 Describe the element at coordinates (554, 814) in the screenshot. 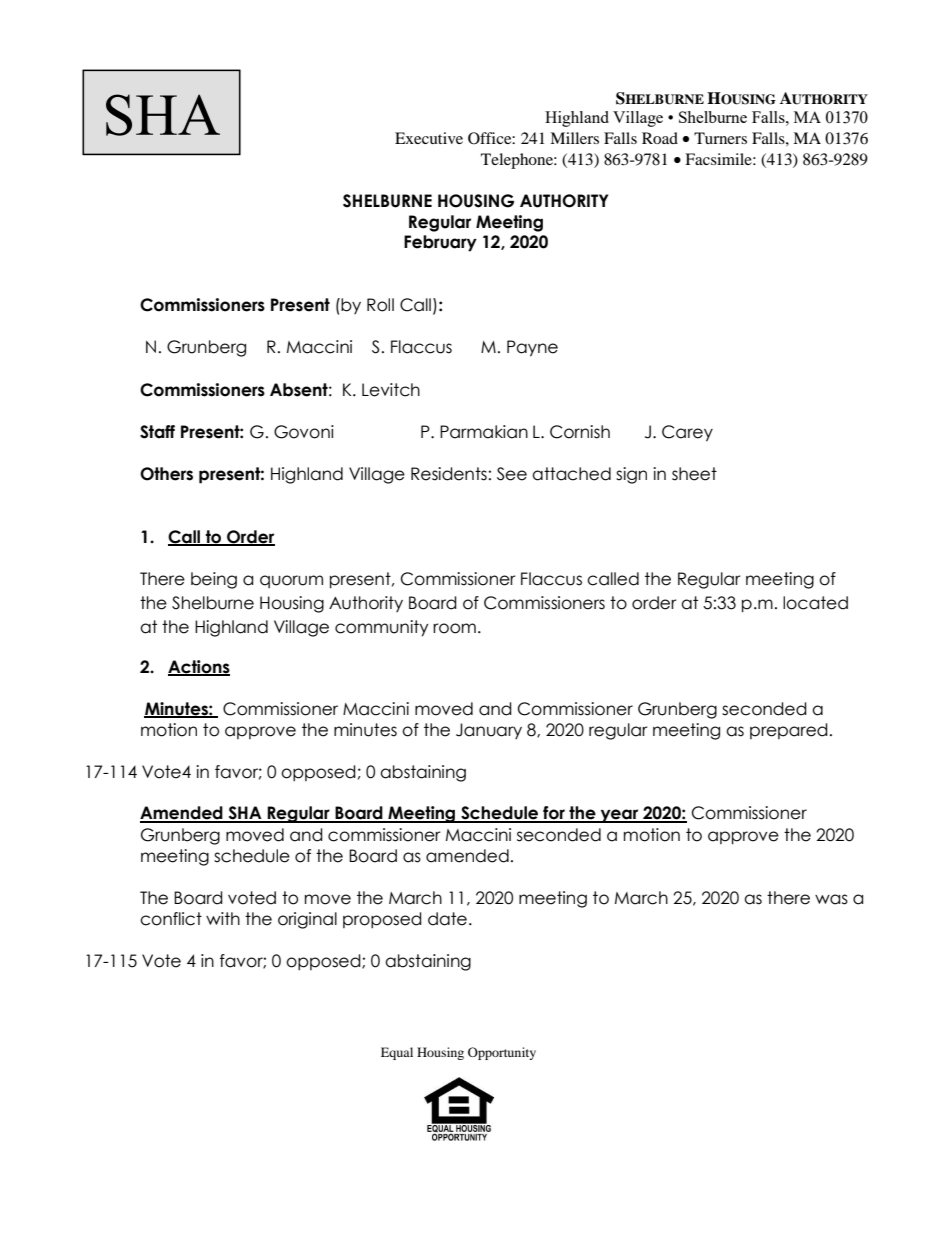

I see `for` at that location.
